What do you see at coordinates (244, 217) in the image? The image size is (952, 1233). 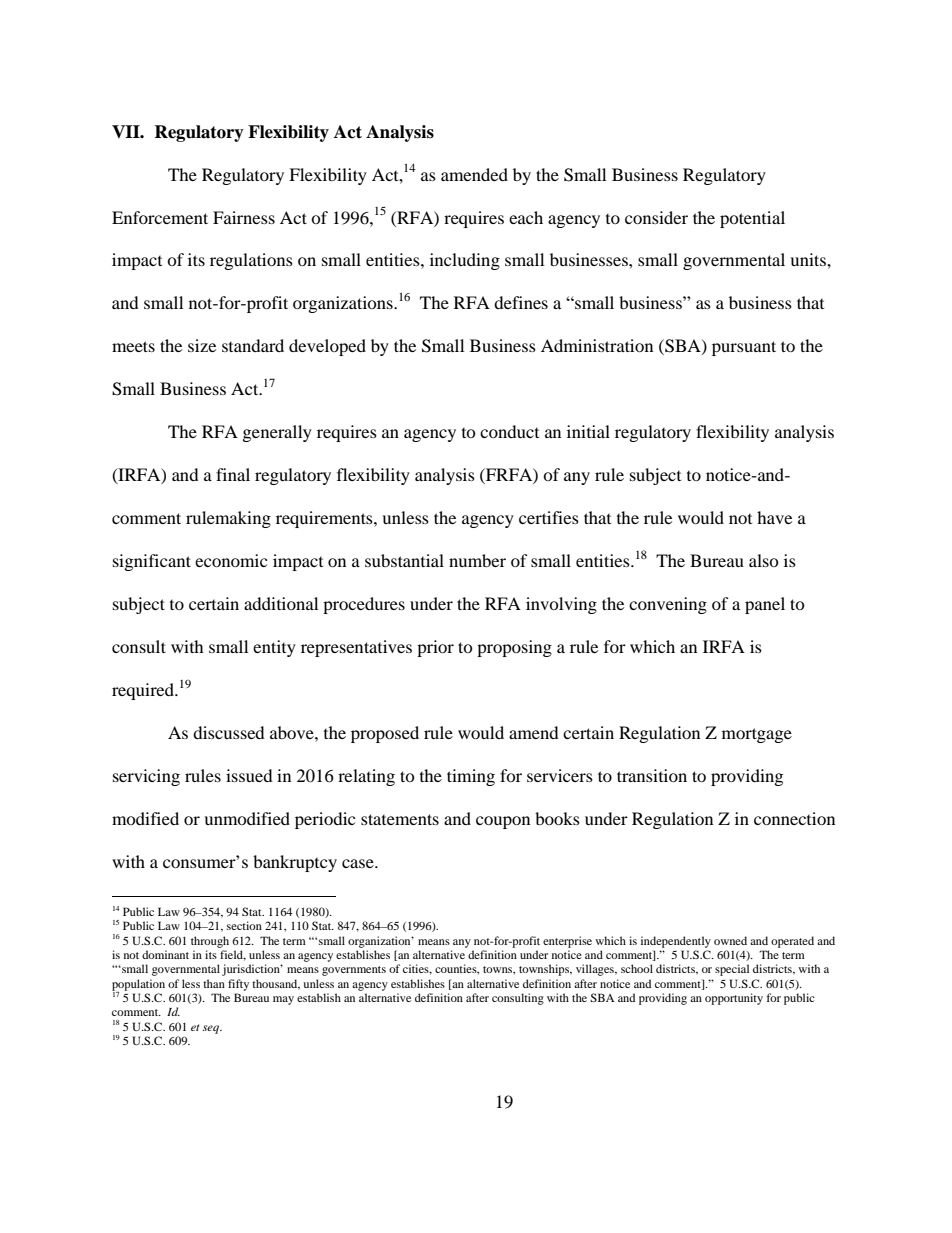 I see `Fairness` at bounding box center [244, 217].
